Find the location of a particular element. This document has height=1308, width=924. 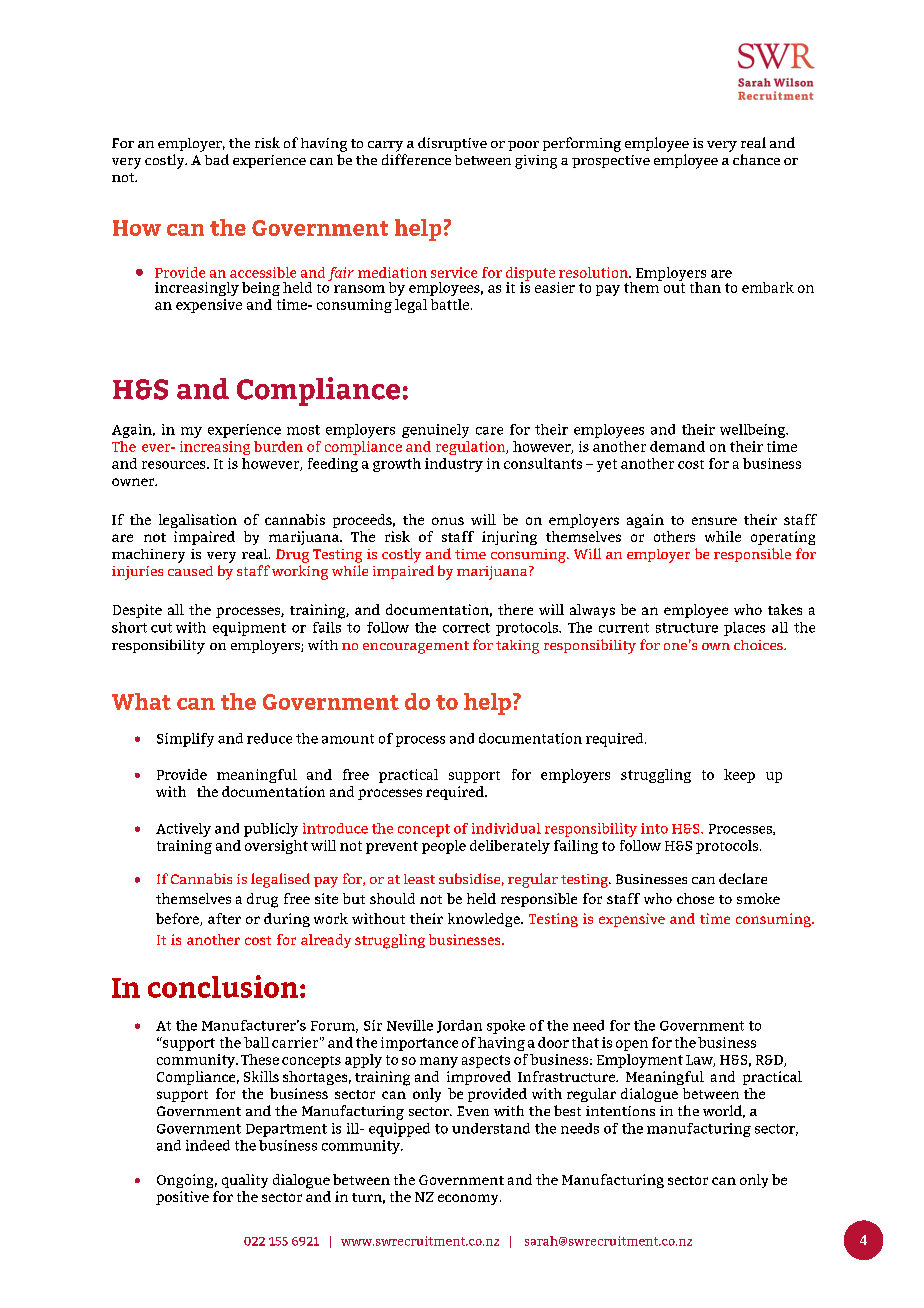

indeed is located at coordinates (208, 1145).
